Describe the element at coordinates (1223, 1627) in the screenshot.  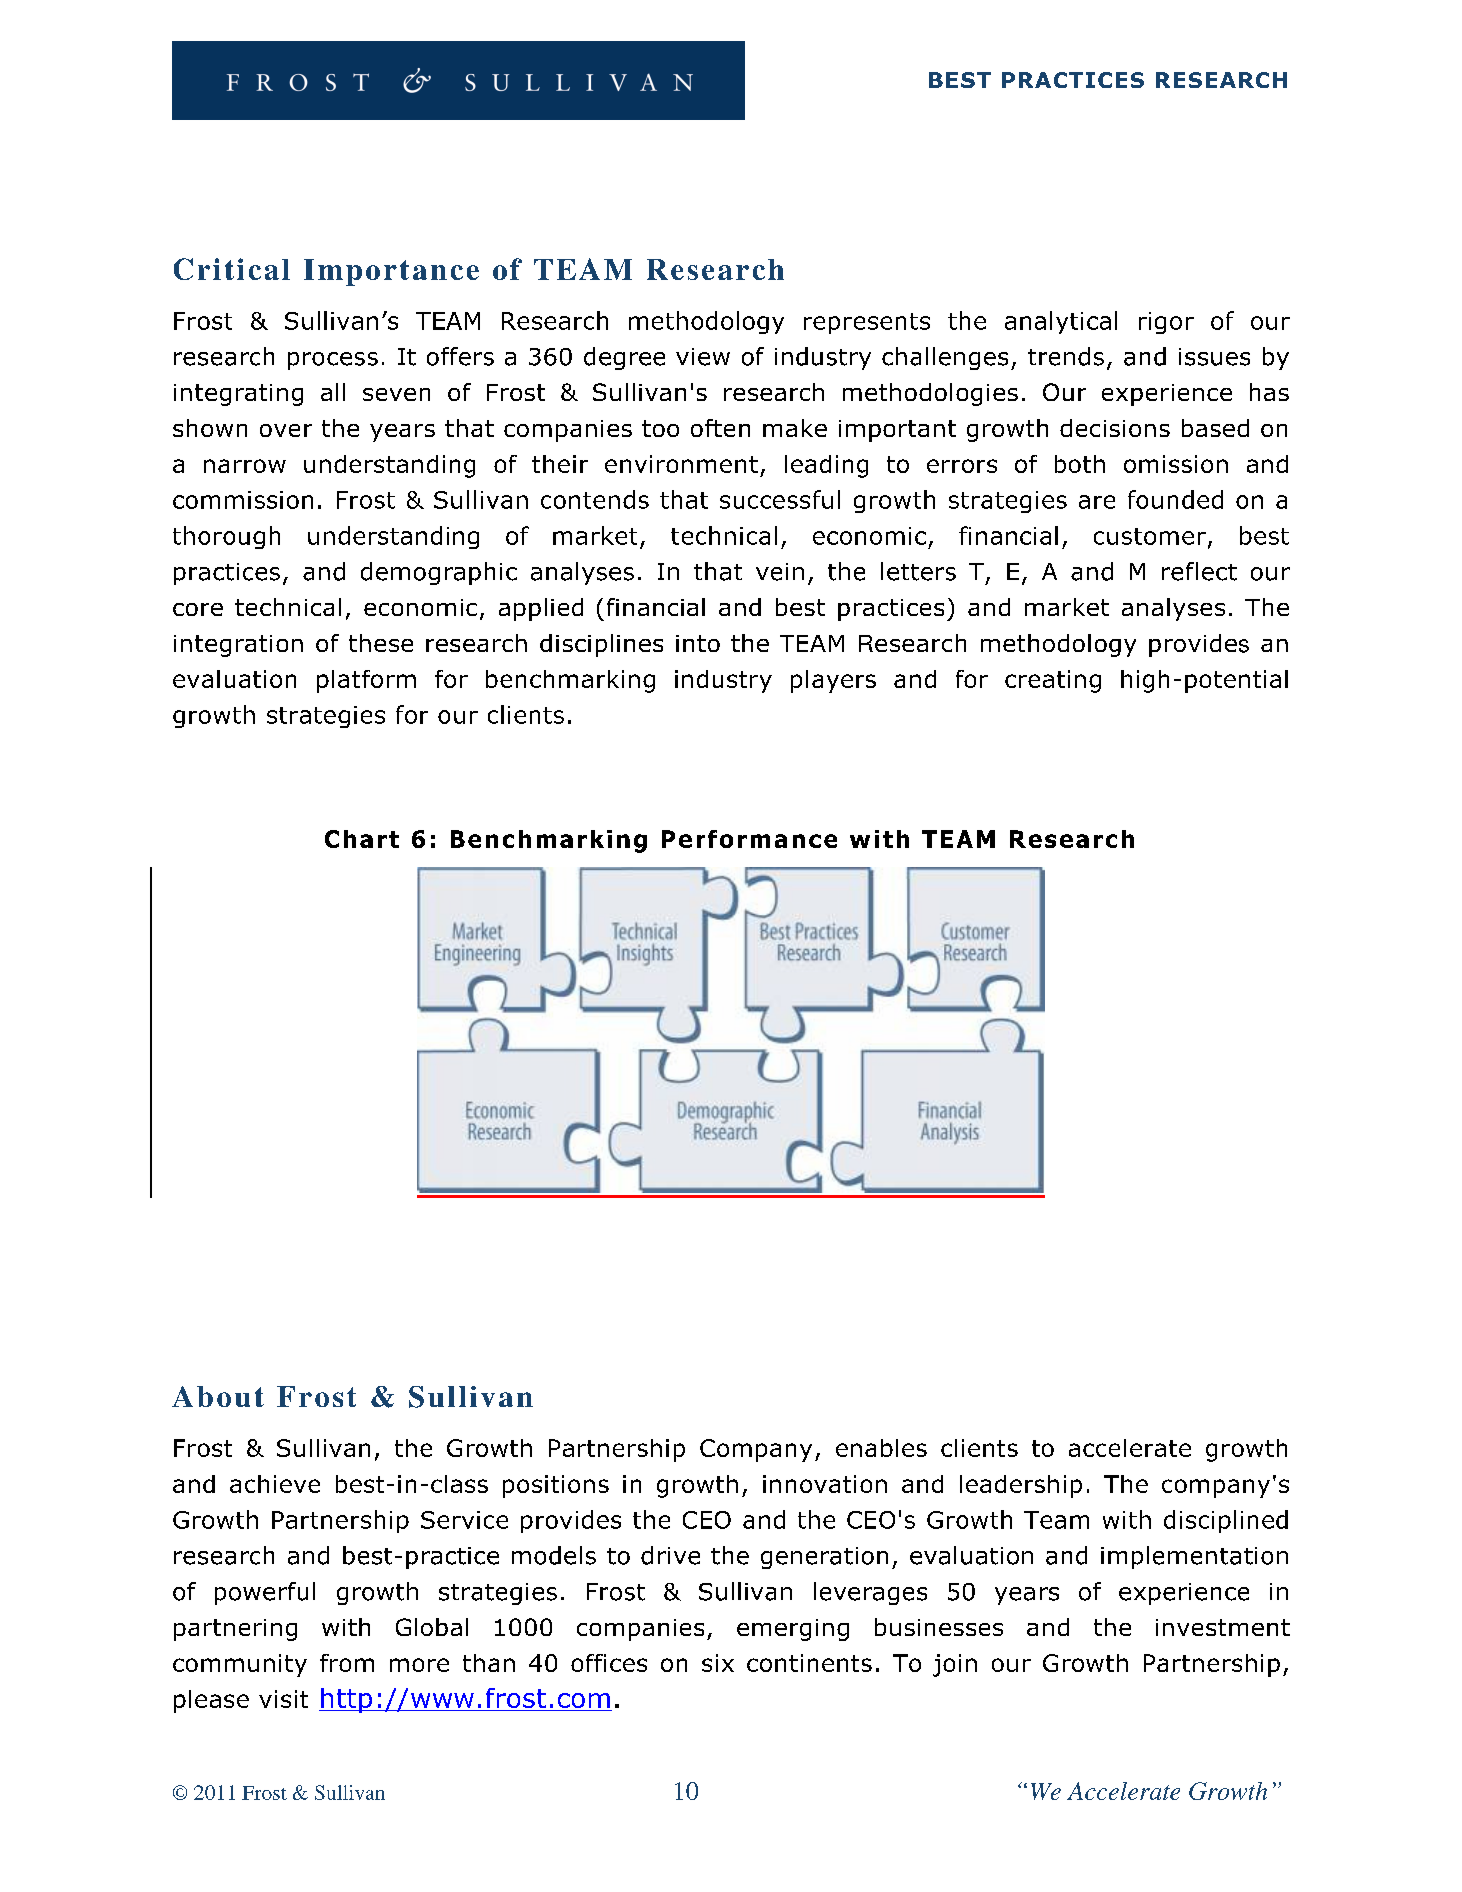
I see `investment` at that location.
